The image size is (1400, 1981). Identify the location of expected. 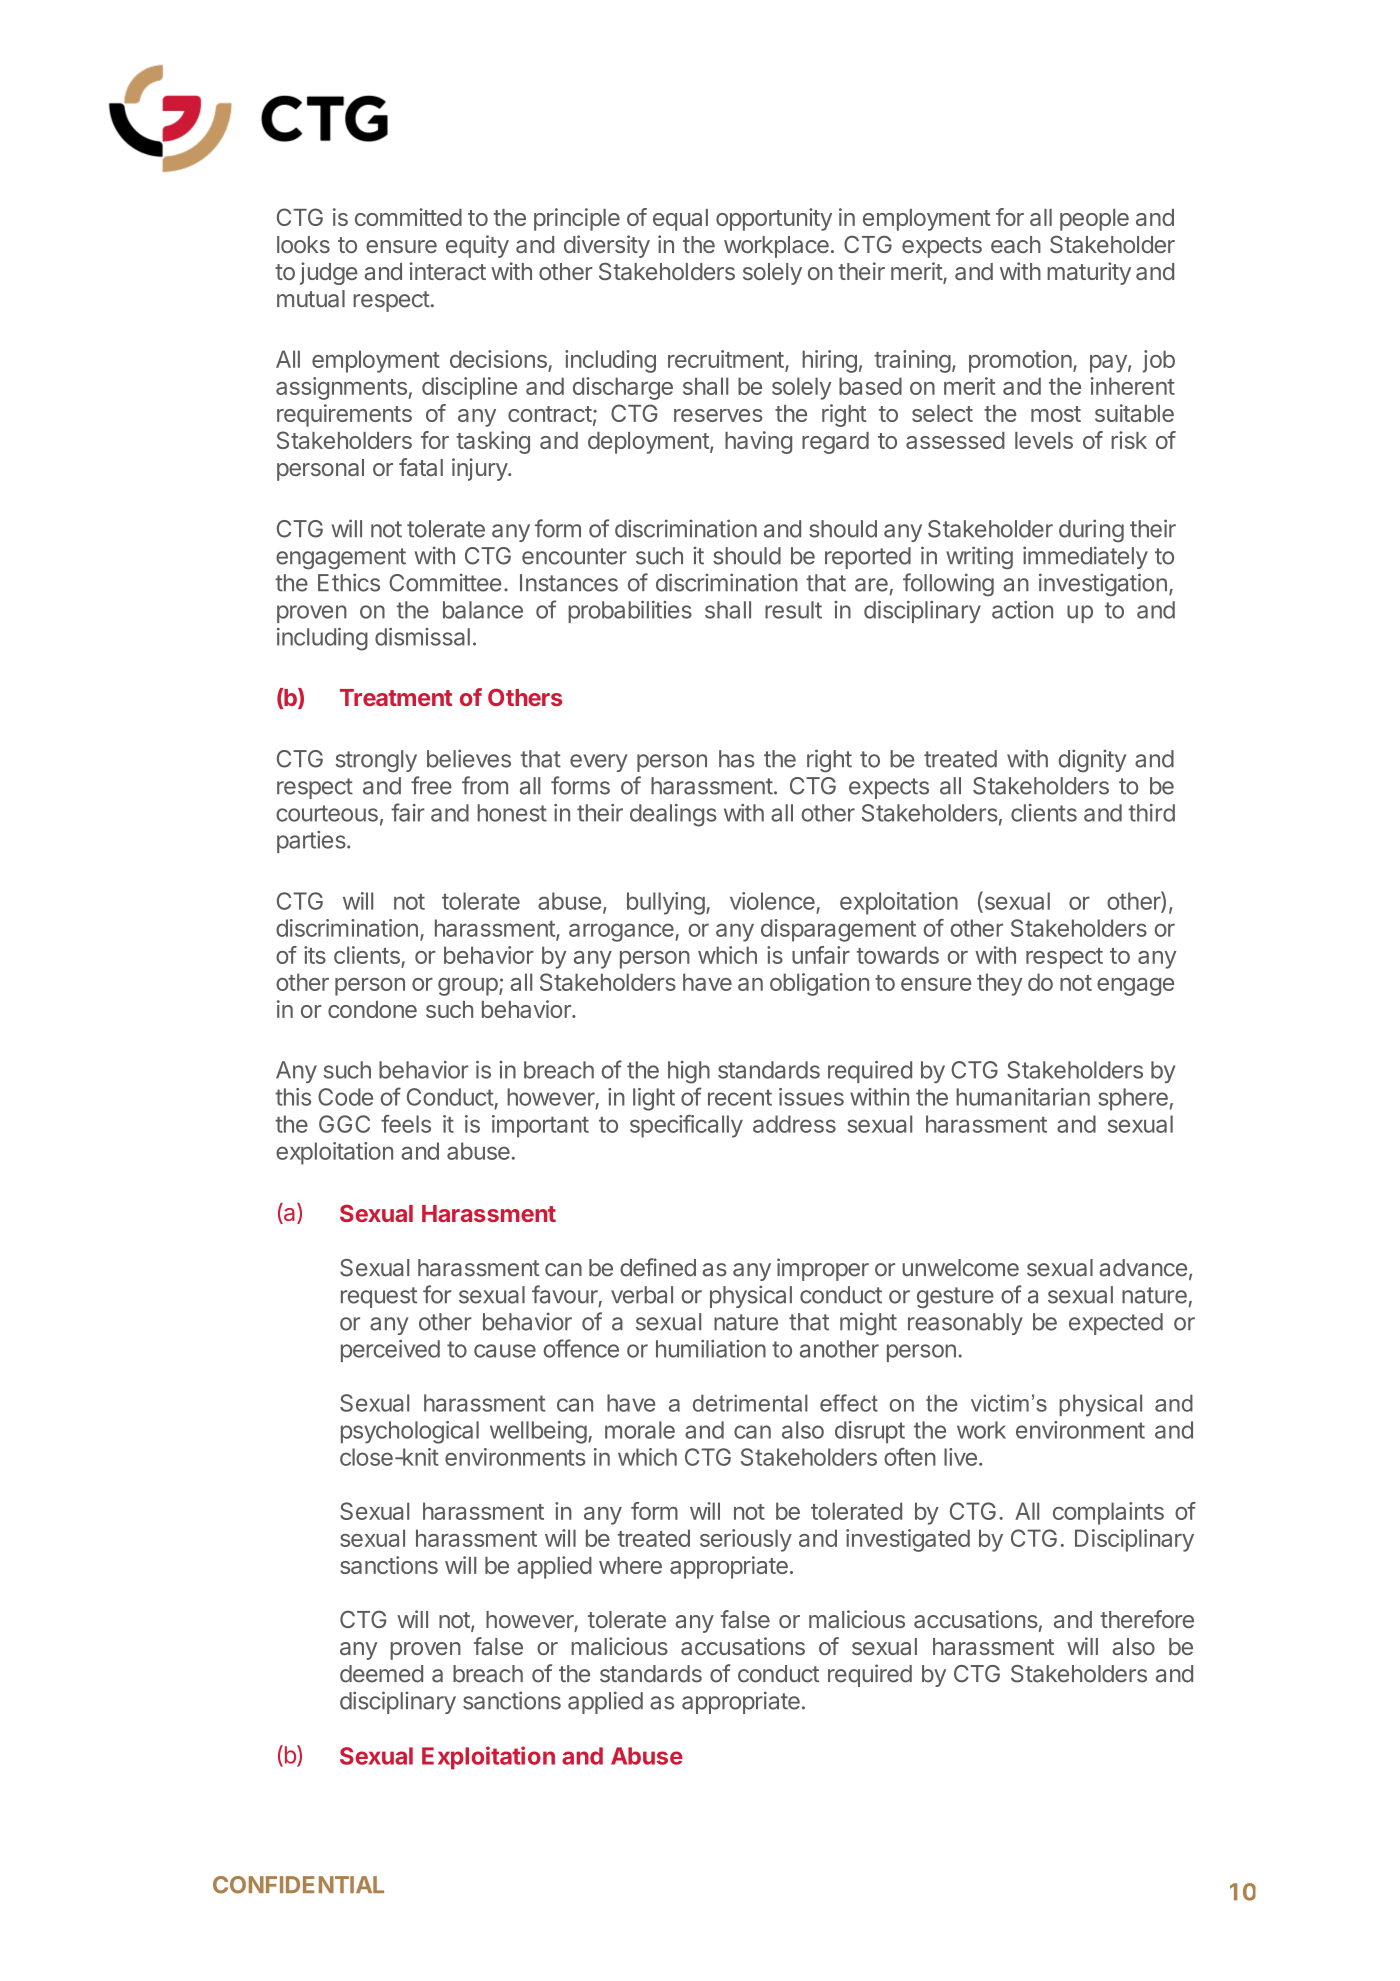
(1116, 1324).
